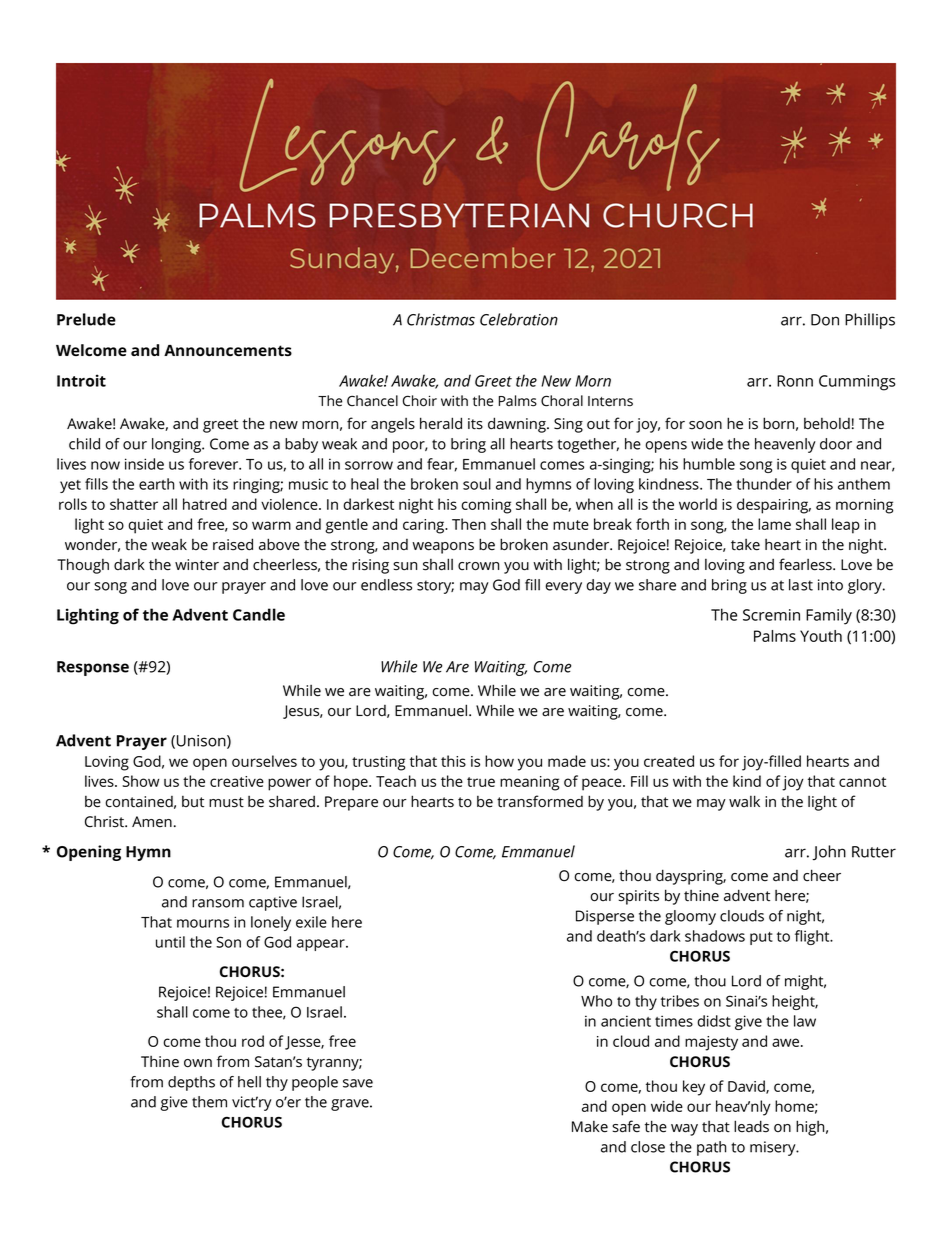 This screenshot has height=1233, width=952. I want to click on depths, so click(191, 1083).
